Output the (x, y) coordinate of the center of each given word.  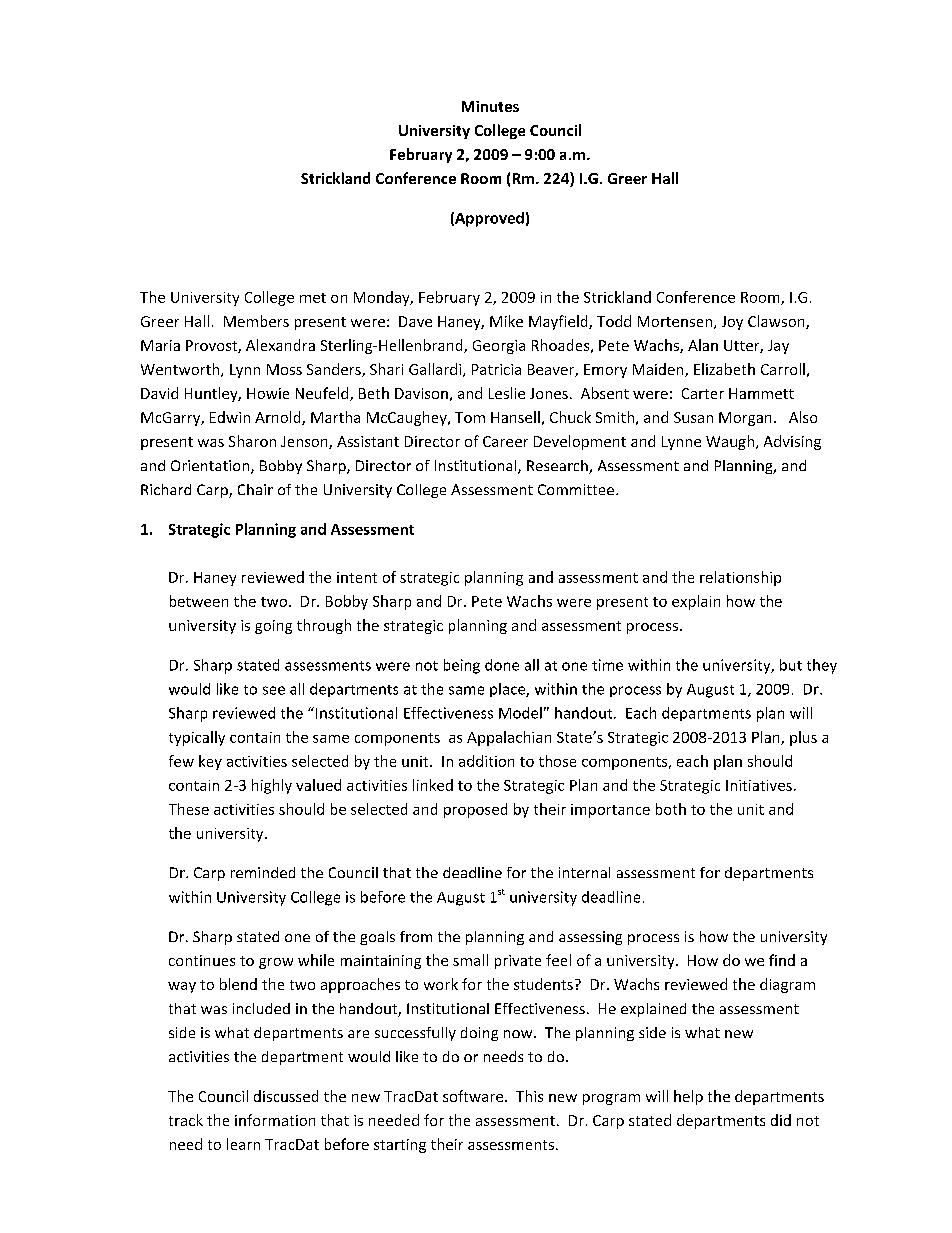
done (502, 665)
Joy (732, 323)
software (474, 1096)
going (273, 627)
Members (256, 321)
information (275, 1120)
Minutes (490, 106)
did (781, 1120)
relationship (740, 578)
